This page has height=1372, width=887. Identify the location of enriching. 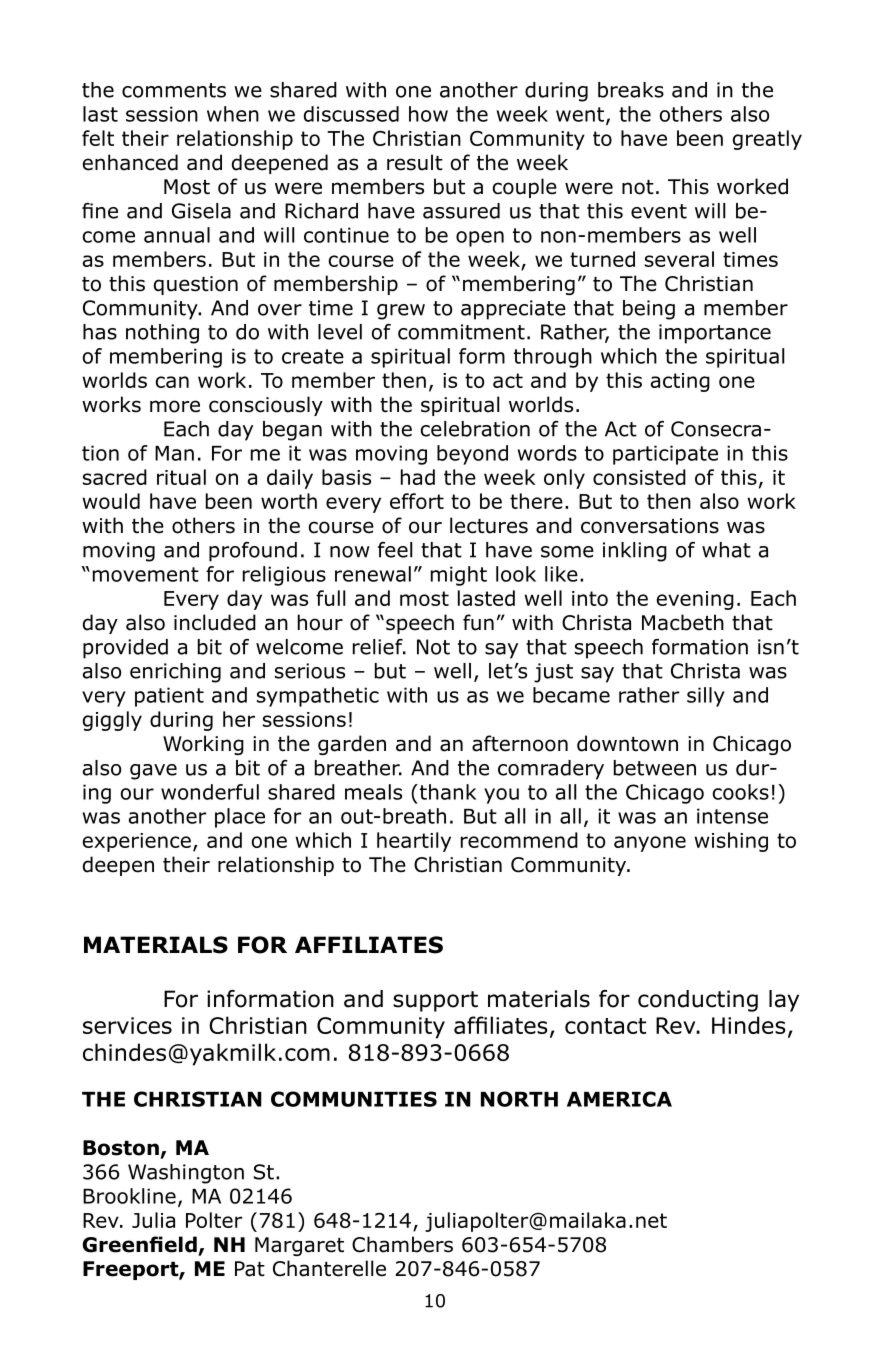
(175, 673).
